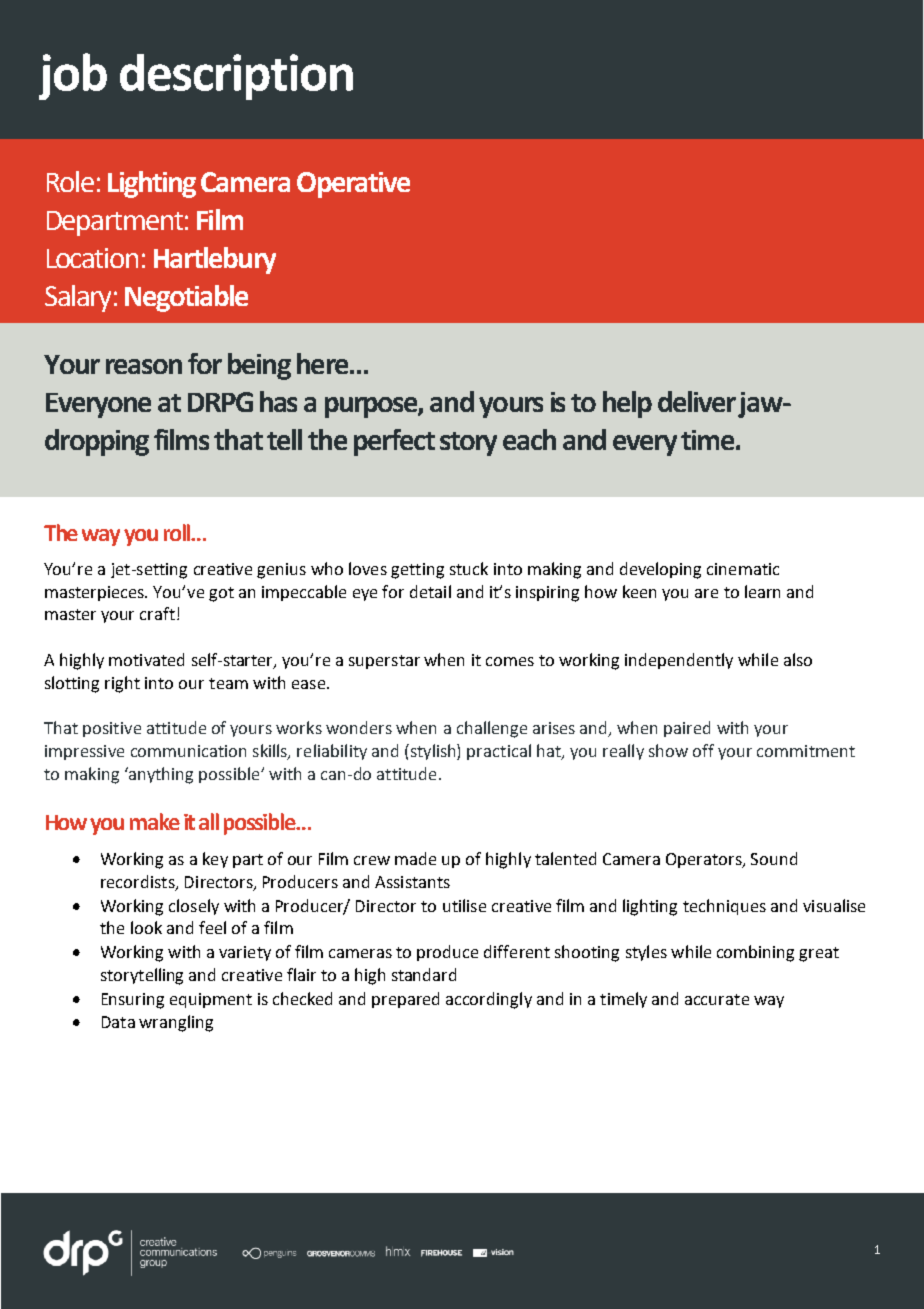  What do you see at coordinates (178, 532) in the screenshot?
I see `roll` at bounding box center [178, 532].
